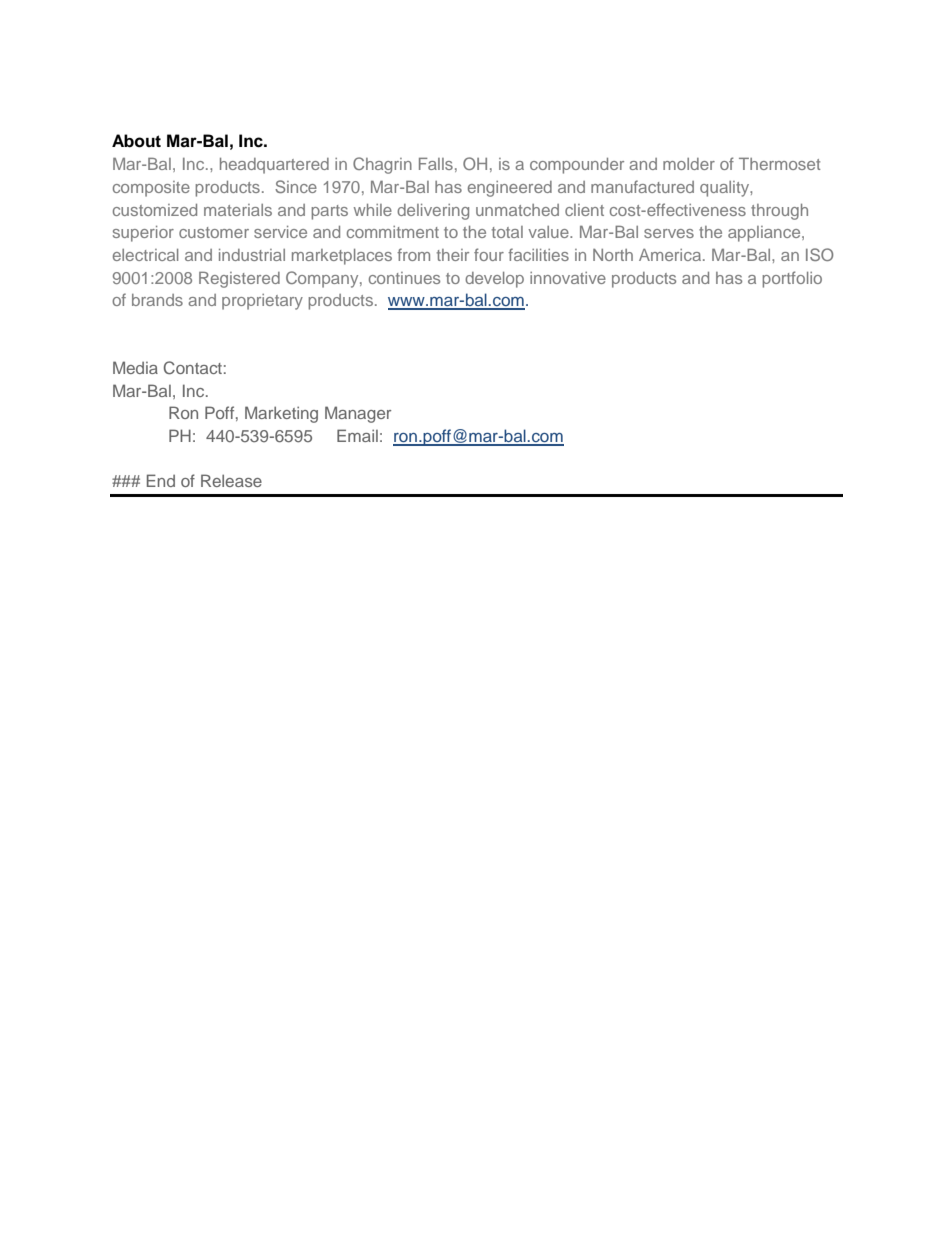 The image size is (952, 1233). What do you see at coordinates (780, 163) in the screenshot?
I see `Thermoset` at bounding box center [780, 163].
